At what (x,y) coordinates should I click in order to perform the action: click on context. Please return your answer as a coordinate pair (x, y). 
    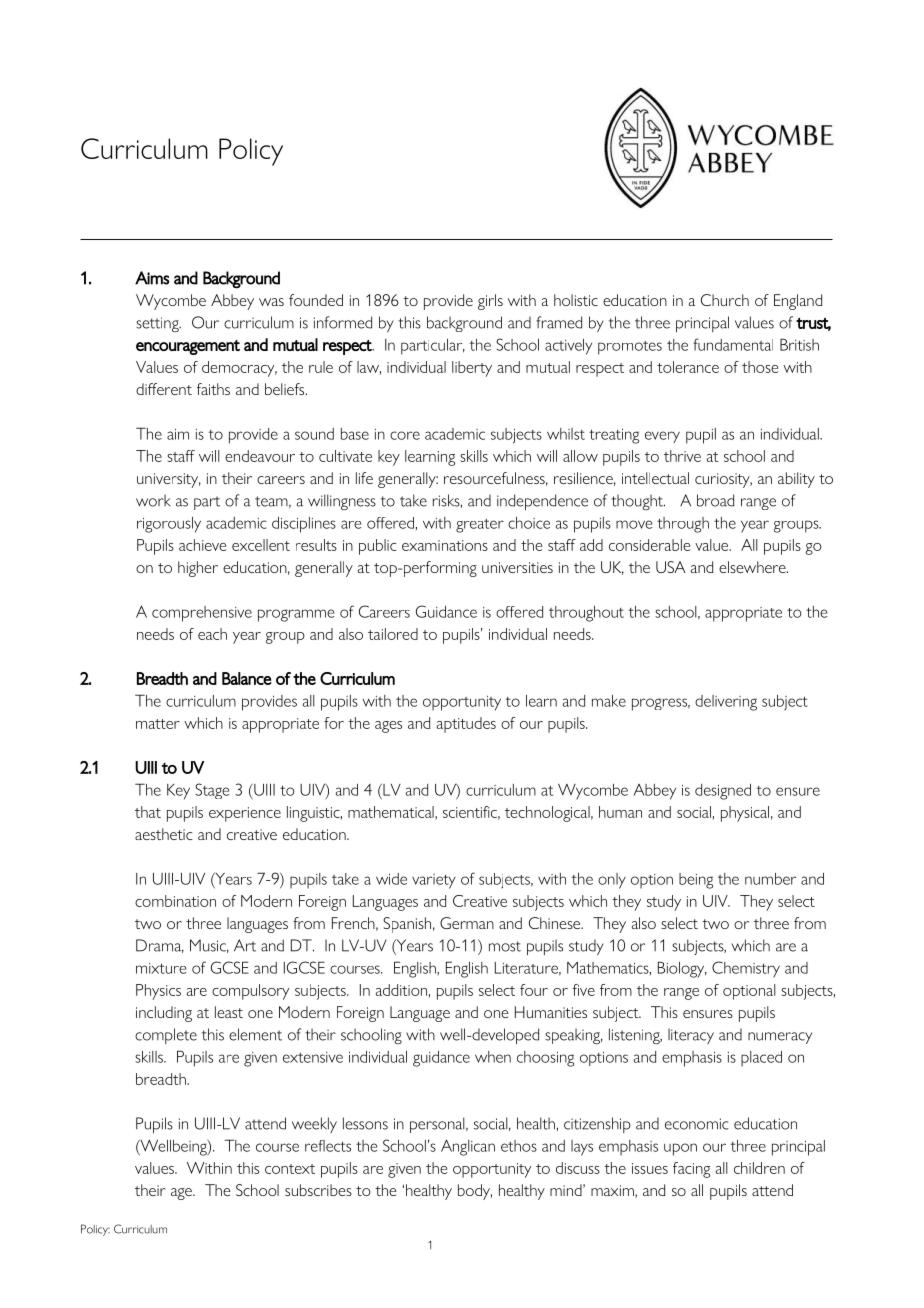
    Looking at the image, I should click on (290, 1169).
